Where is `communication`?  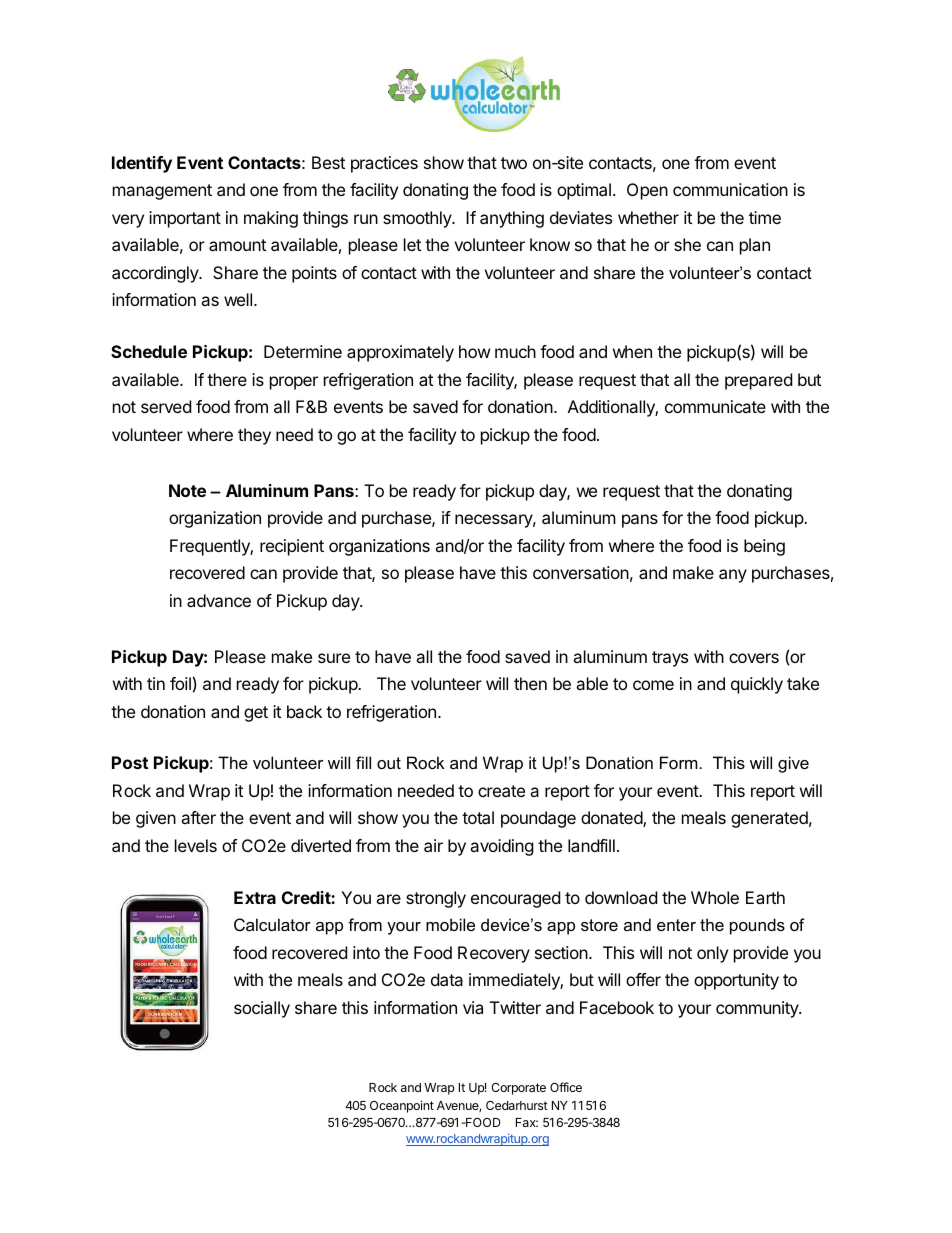 communication is located at coordinates (730, 189).
